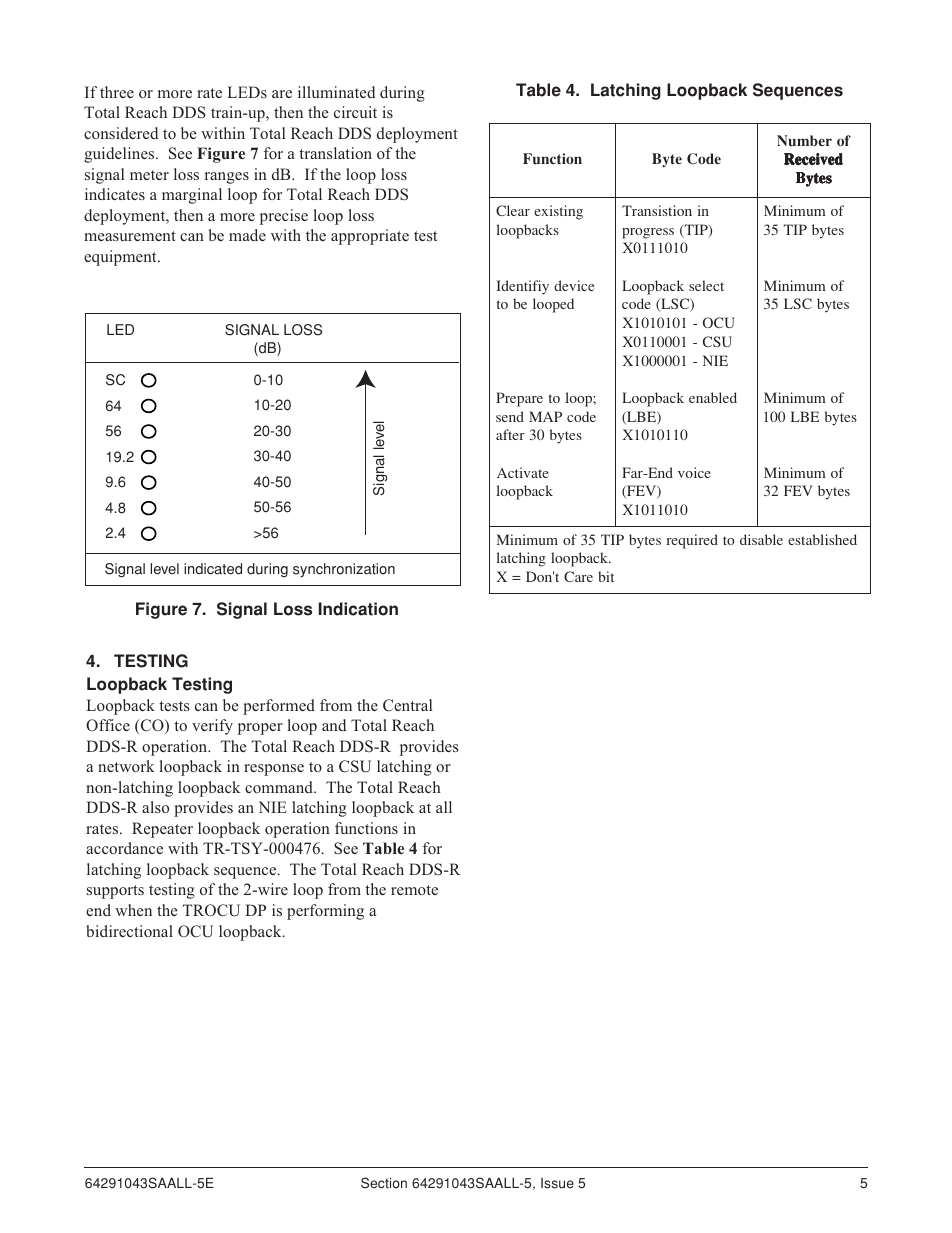  Describe the element at coordinates (213, 569) in the document. I see `indicated` at that location.
